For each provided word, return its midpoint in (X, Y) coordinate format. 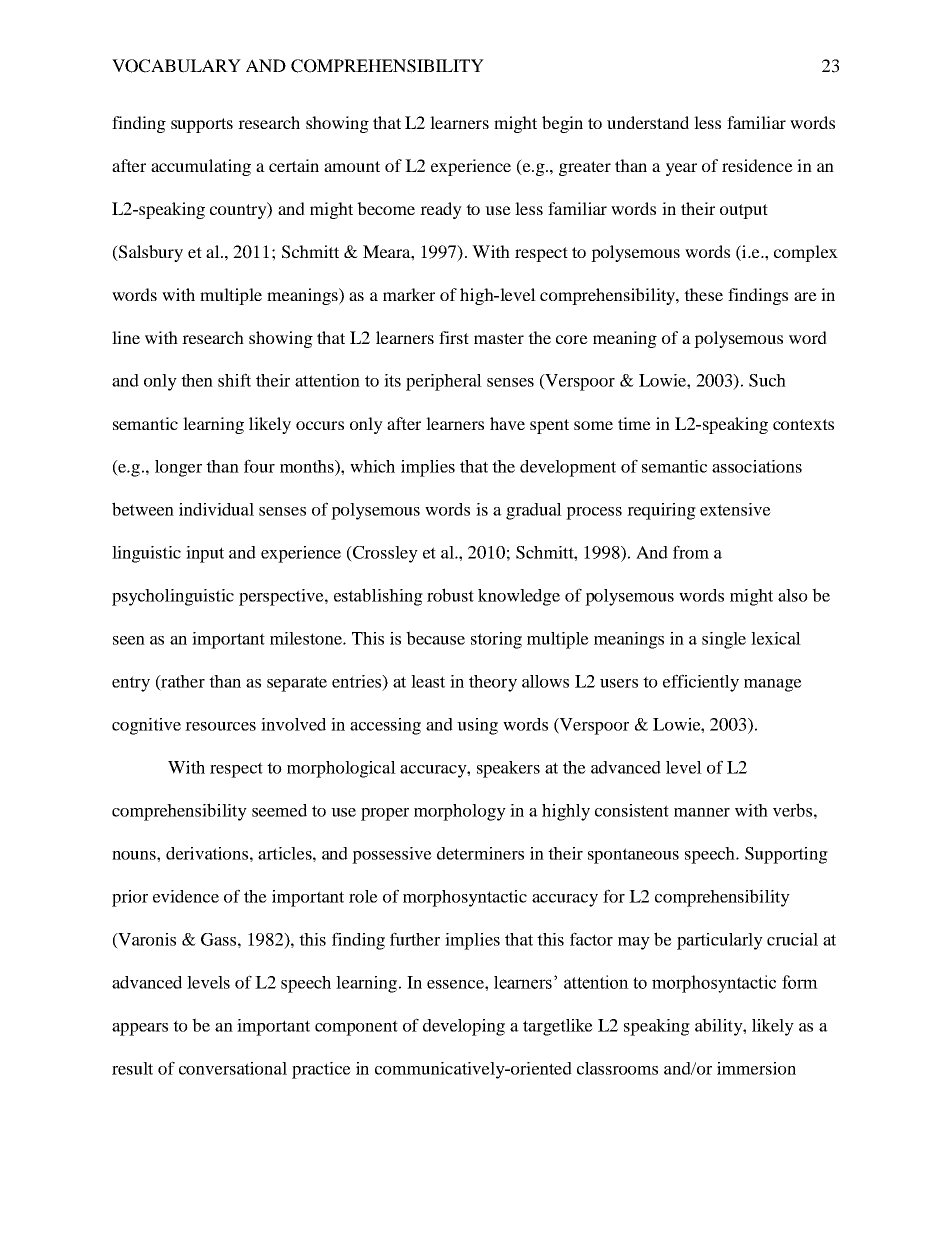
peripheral (444, 382)
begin (562, 124)
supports (202, 125)
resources (220, 726)
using (477, 726)
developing (464, 1027)
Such (767, 380)
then (197, 380)
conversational (233, 1068)
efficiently (701, 683)
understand (648, 122)
